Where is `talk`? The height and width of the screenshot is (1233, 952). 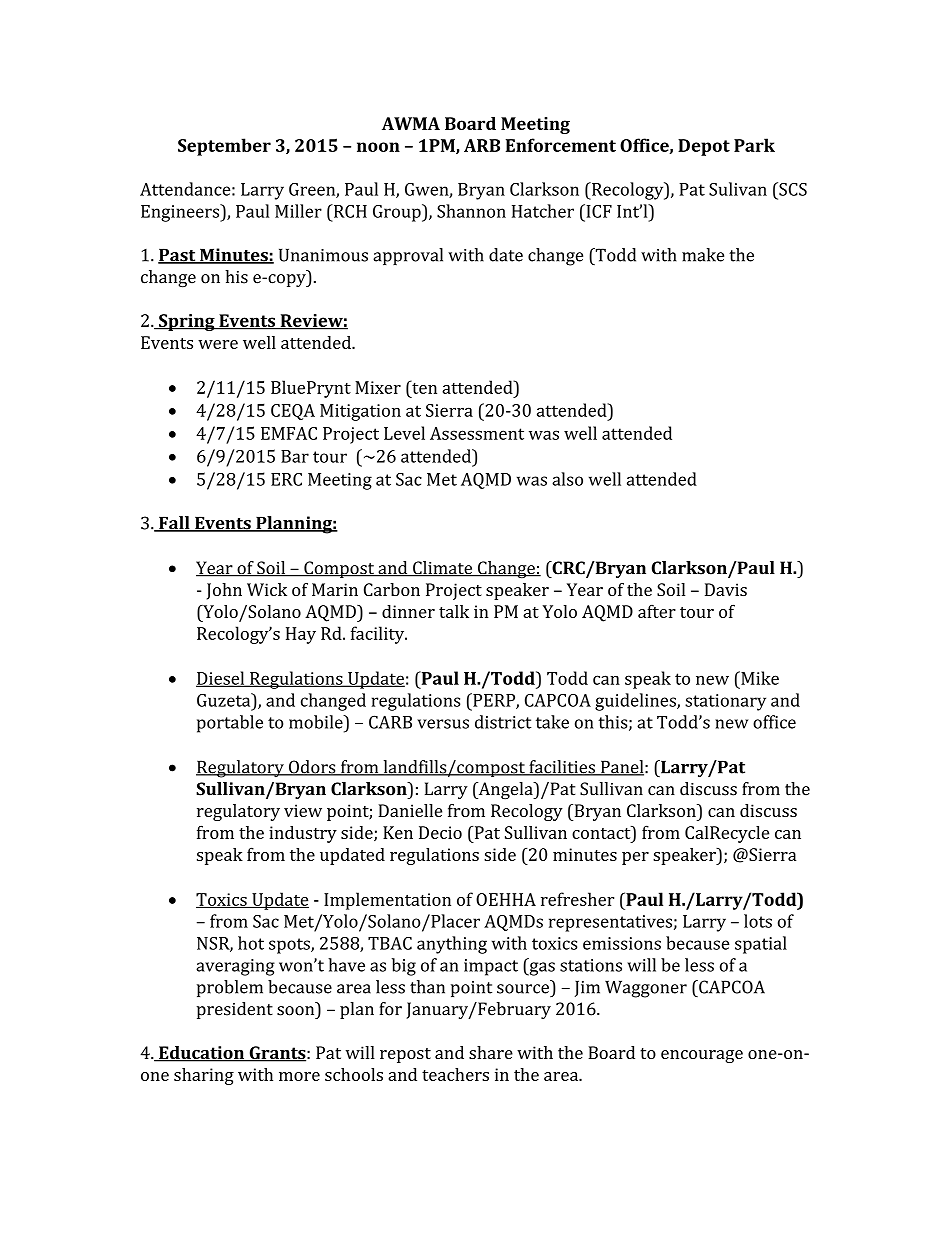
talk is located at coordinates (454, 611).
